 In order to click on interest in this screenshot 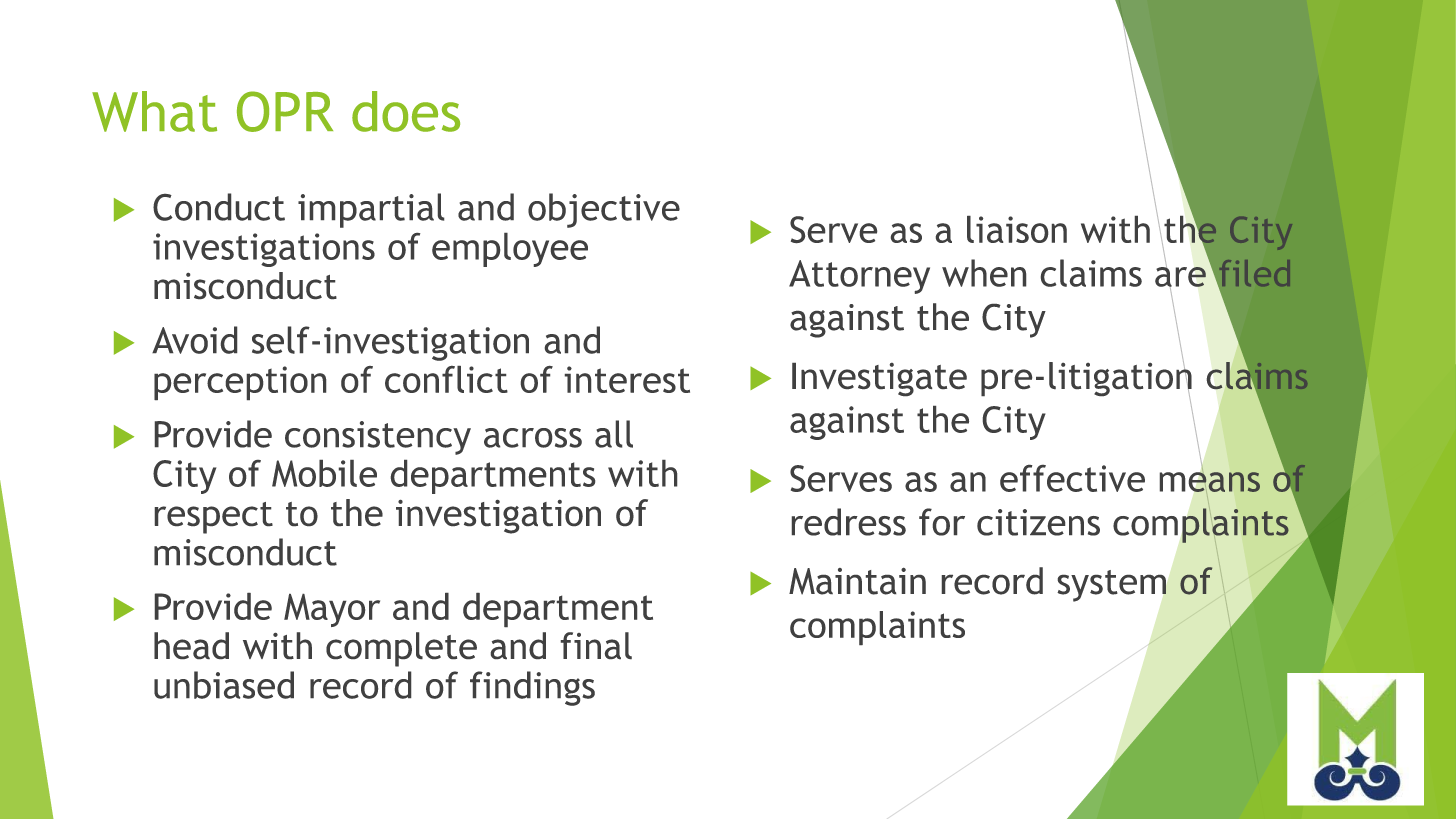, I will do `click(627, 379)`.
